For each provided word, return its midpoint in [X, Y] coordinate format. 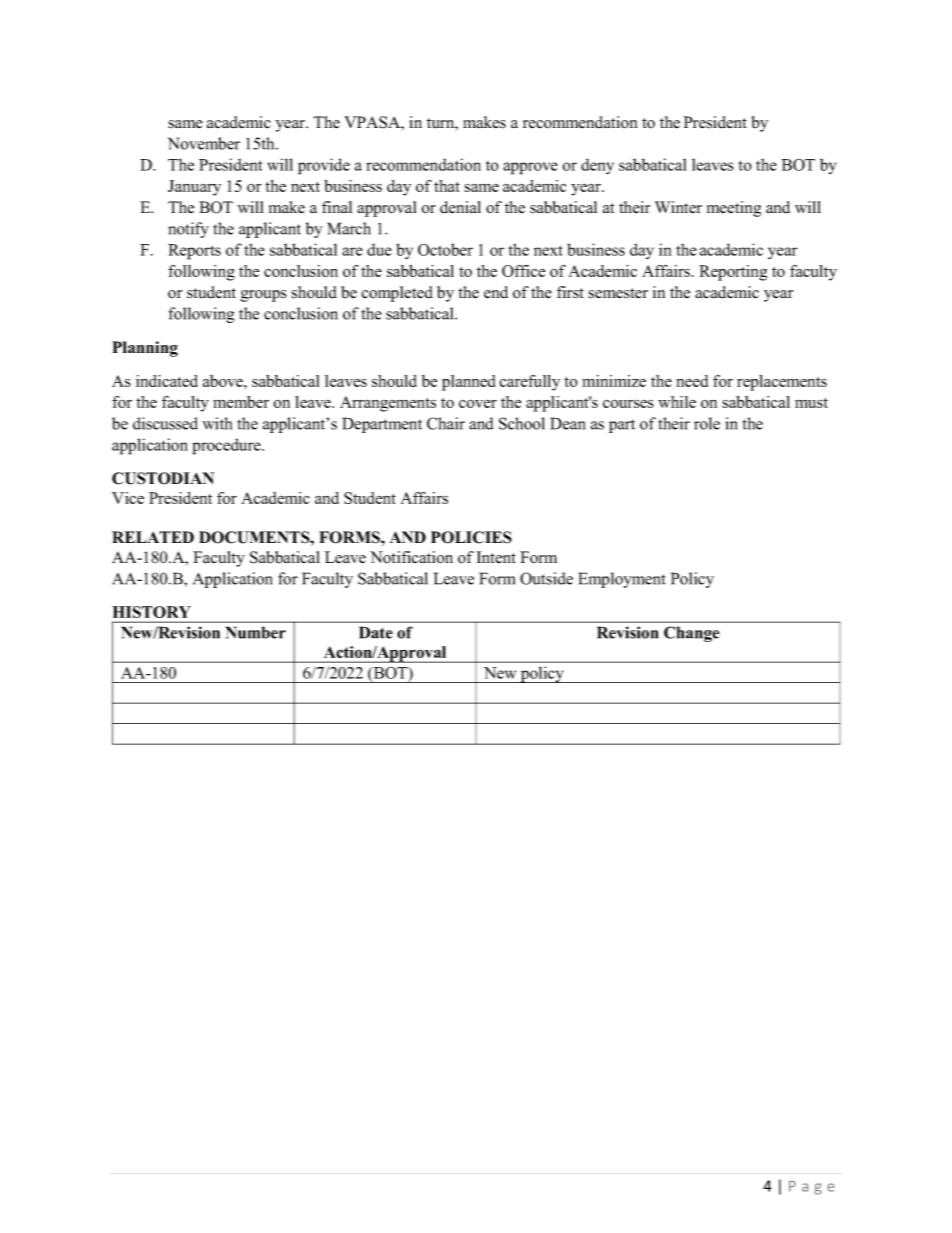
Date [376, 632]
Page [812, 1188]
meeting [734, 209]
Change [692, 634]
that [447, 186]
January [194, 188]
